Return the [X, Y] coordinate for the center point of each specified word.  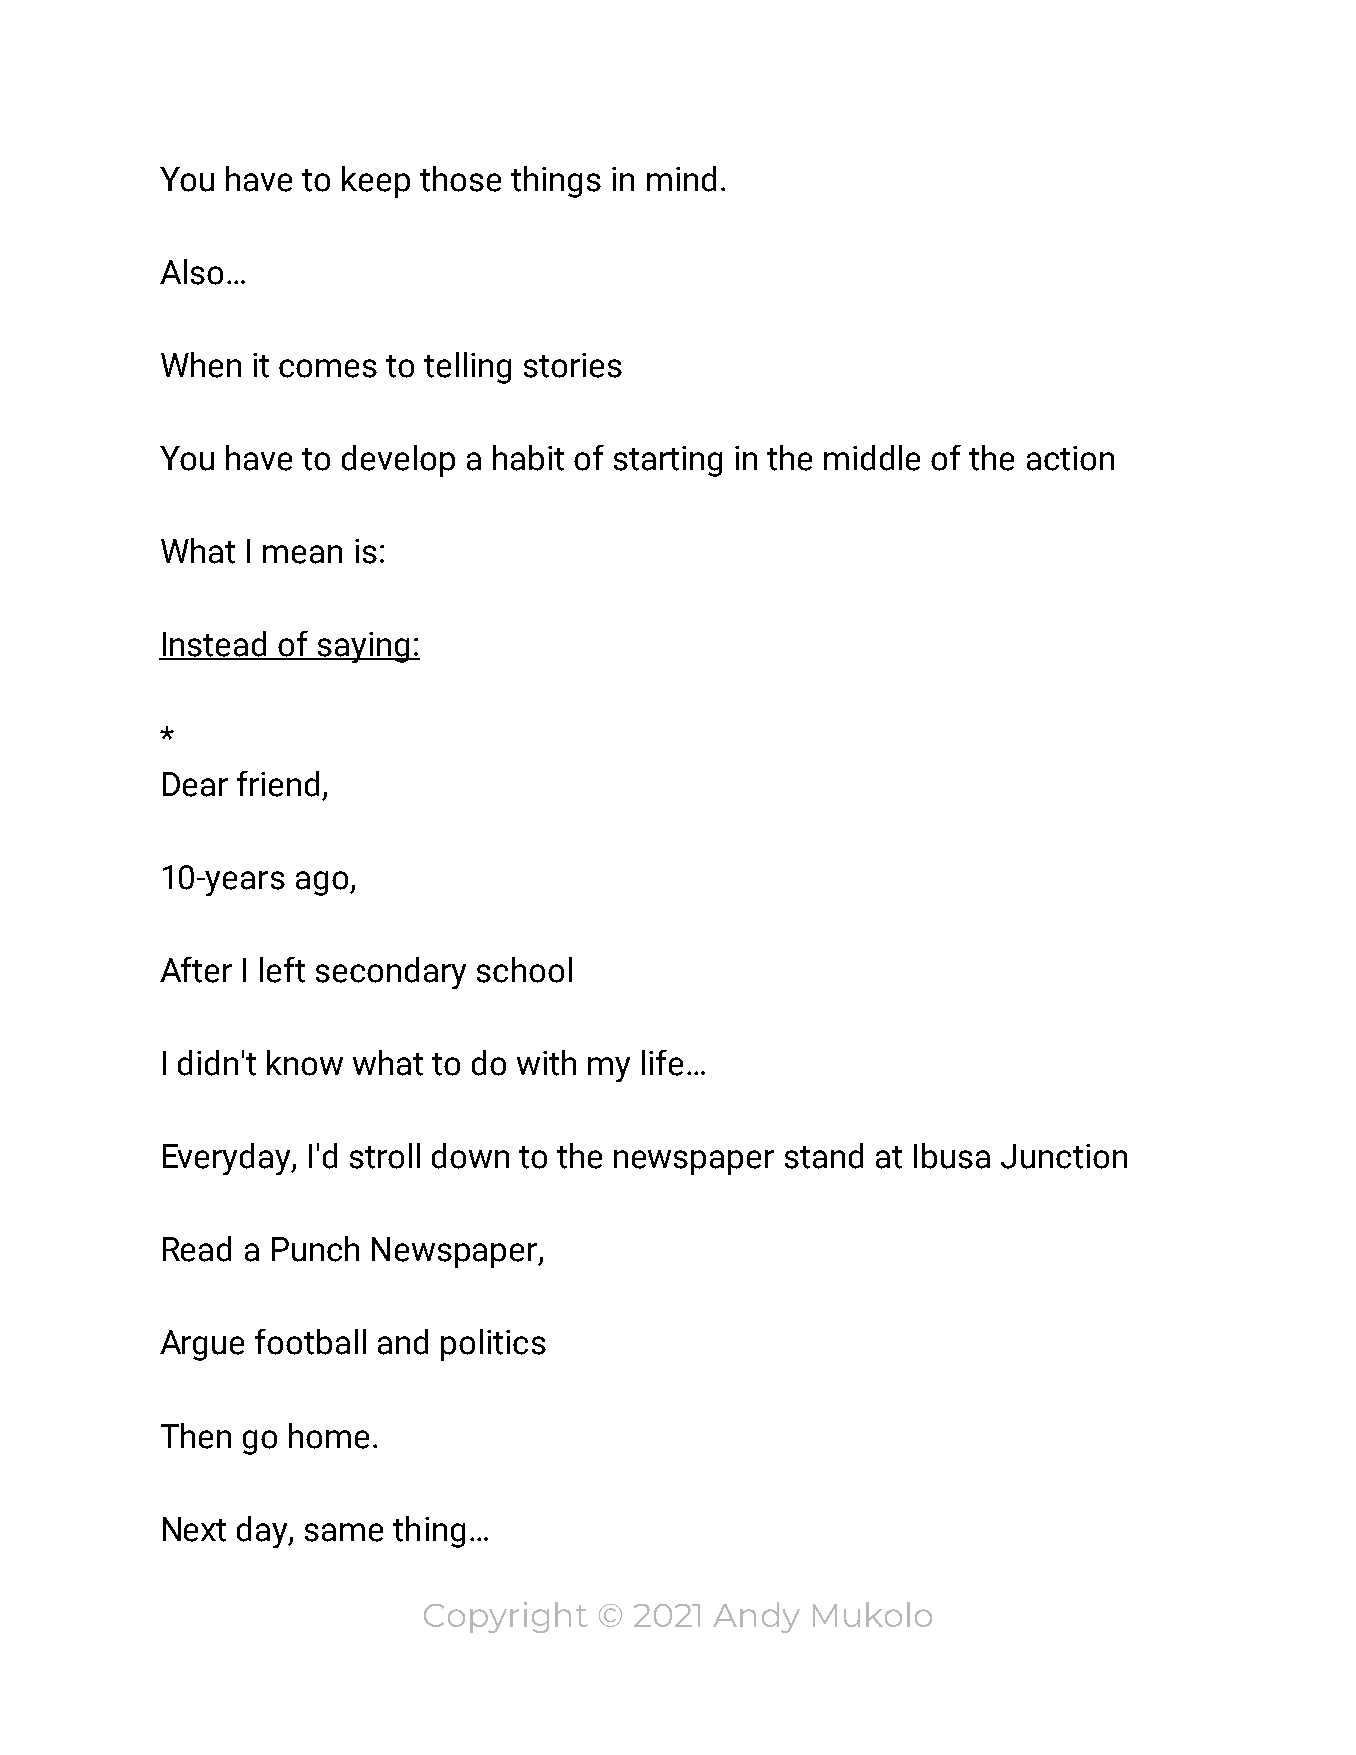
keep [376, 182]
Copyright [506, 1617]
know [305, 1063]
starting [668, 461]
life [662, 1063]
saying [363, 647]
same [344, 1532]
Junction [1064, 1156]
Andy [756, 1617]
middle [872, 458]
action [1070, 458]
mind [681, 179]
